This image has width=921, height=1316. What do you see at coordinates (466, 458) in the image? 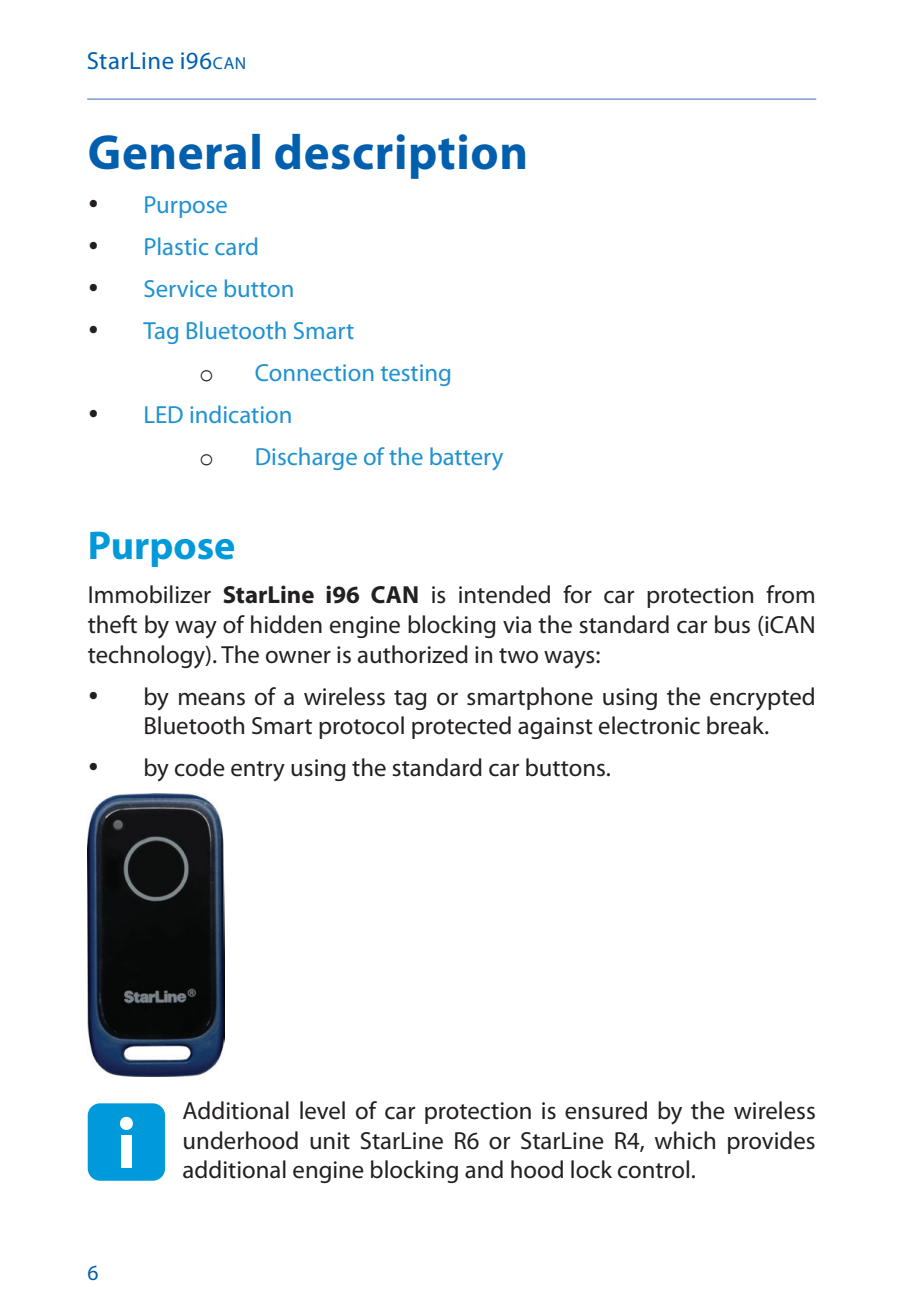
I see `battery` at bounding box center [466, 458].
